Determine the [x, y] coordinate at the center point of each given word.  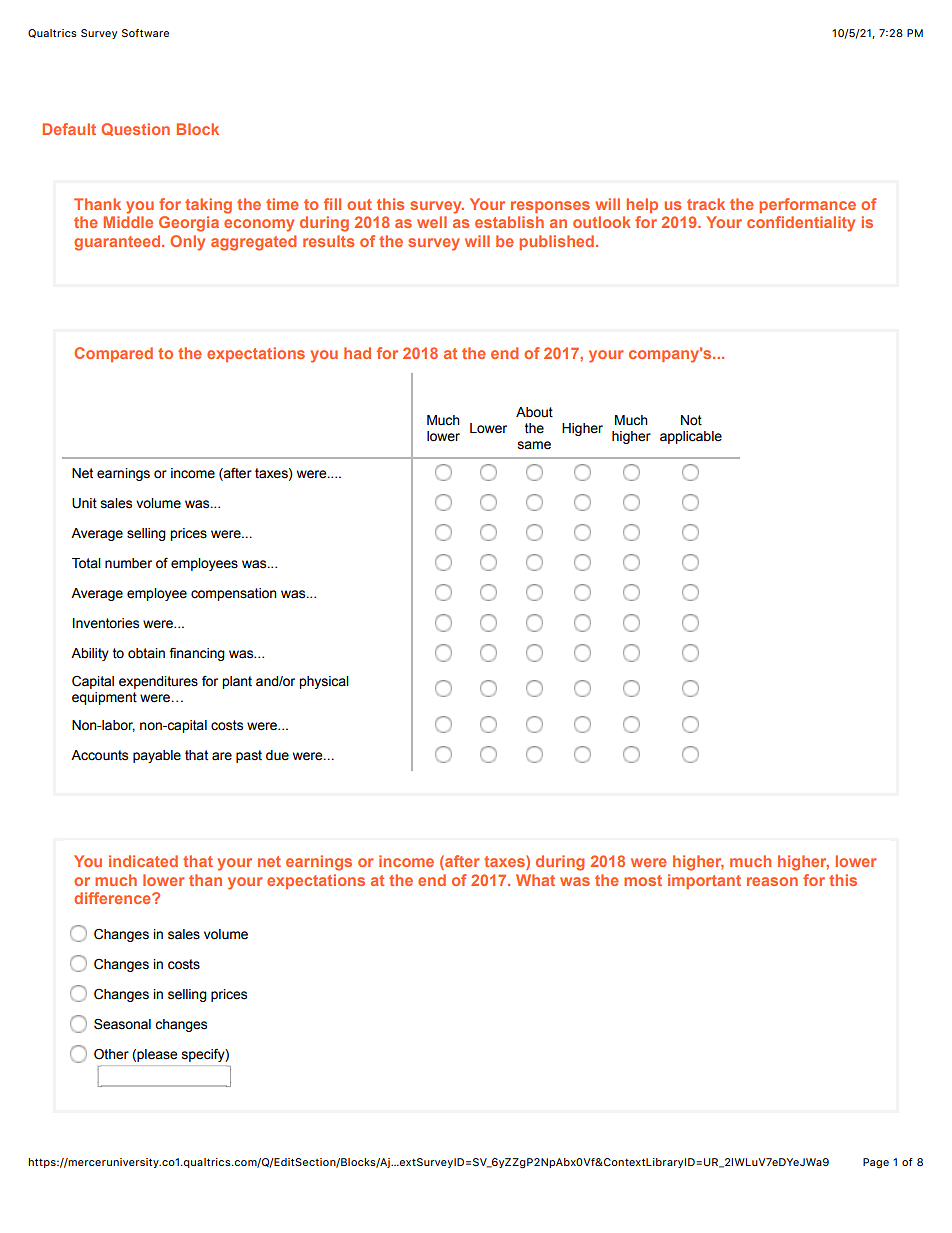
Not [691, 420]
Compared [113, 354]
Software [145, 33]
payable [157, 756]
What [535, 880]
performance [807, 205]
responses [550, 207]
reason [772, 881]
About [534, 412]
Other [111, 1054]
